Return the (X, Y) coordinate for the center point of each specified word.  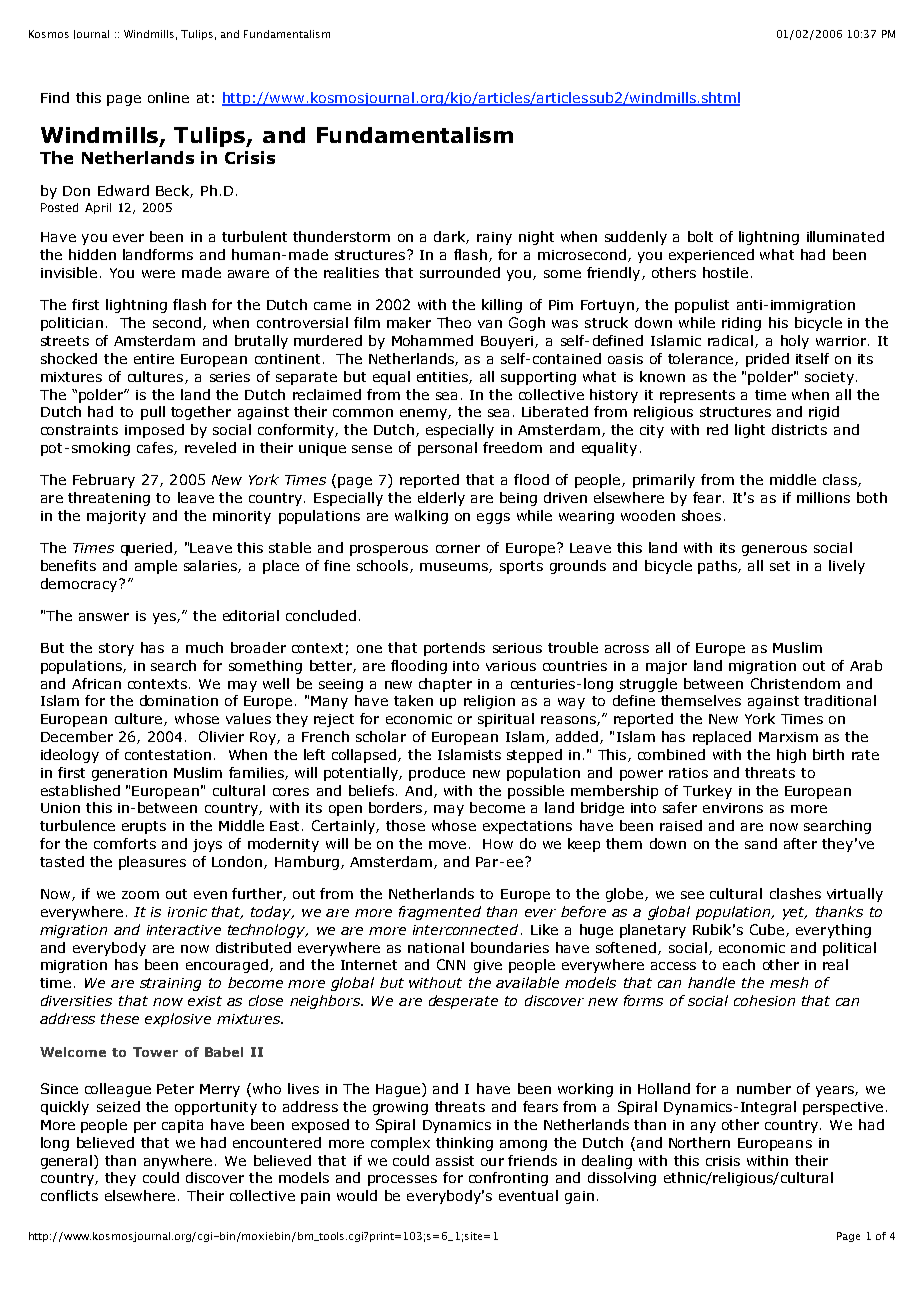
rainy (494, 238)
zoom (140, 895)
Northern (699, 1142)
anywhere (178, 1162)
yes (165, 618)
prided (767, 360)
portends (454, 649)
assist (455, 1161)
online (168, 97)
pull (153, 413)
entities (443, 378)
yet (795, 913)
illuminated (845, 236)
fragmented (440, 913)
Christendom (795, 683)
